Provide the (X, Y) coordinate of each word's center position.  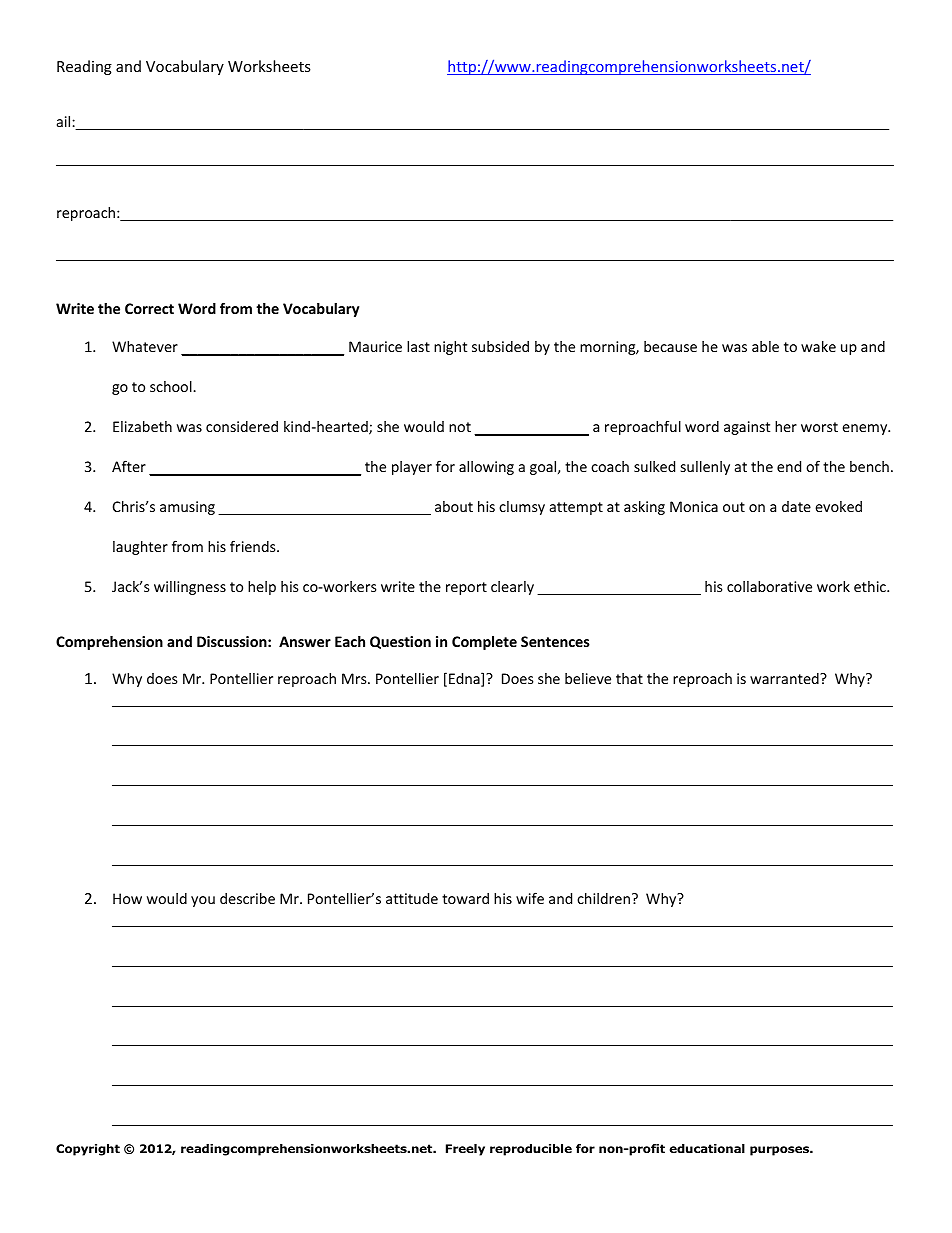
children (603, 898)
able (765, 346)
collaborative (769, 586)
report (466, 588)
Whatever (145, 346)
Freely (465, 1150)
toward (465, 898)
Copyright (88, 1150)
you (203, 901)
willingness (190, 588)
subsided (500, 346)
